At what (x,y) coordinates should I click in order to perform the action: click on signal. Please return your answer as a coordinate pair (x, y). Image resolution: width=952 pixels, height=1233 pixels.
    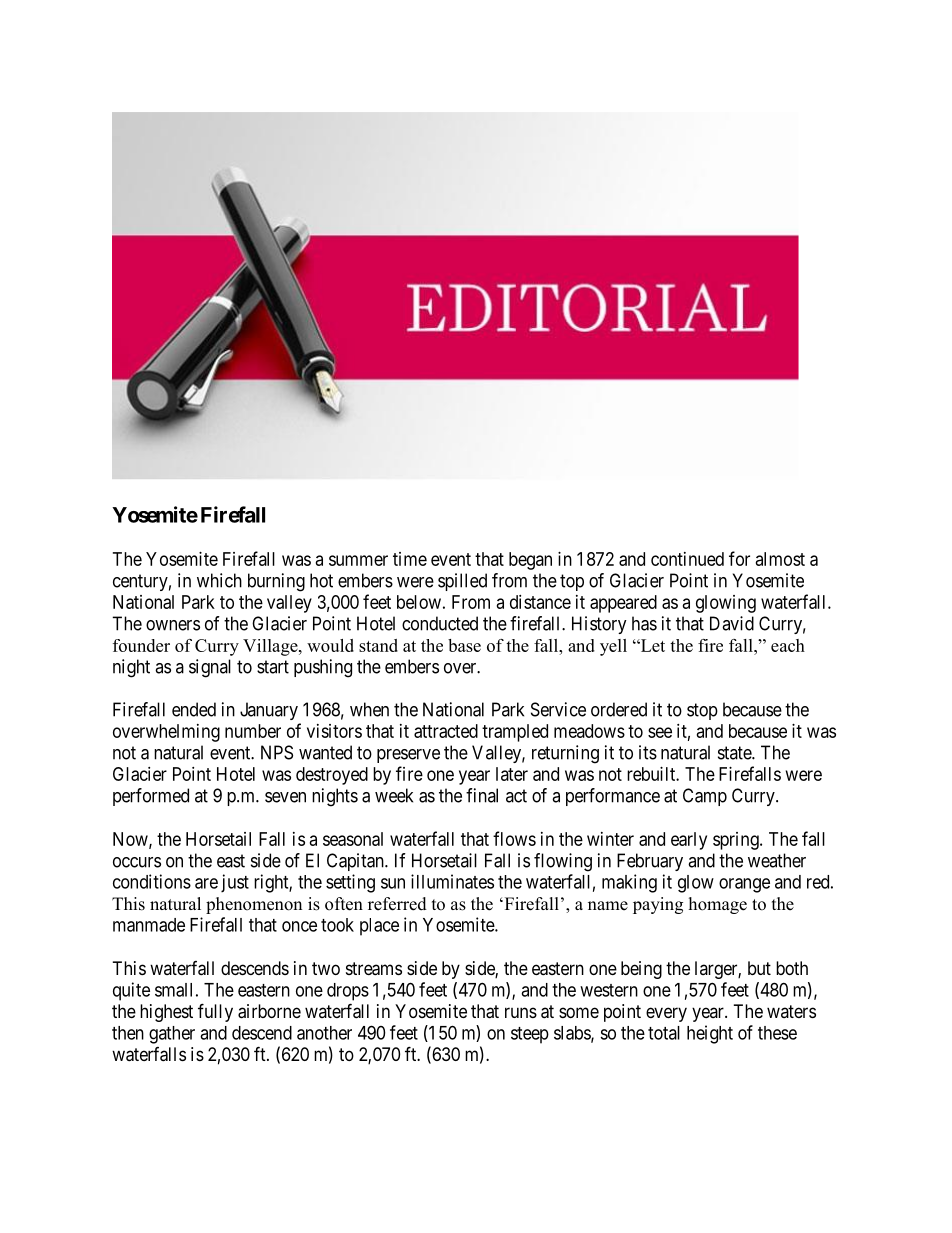
    Looking at the image, I should click on (210, 668).
